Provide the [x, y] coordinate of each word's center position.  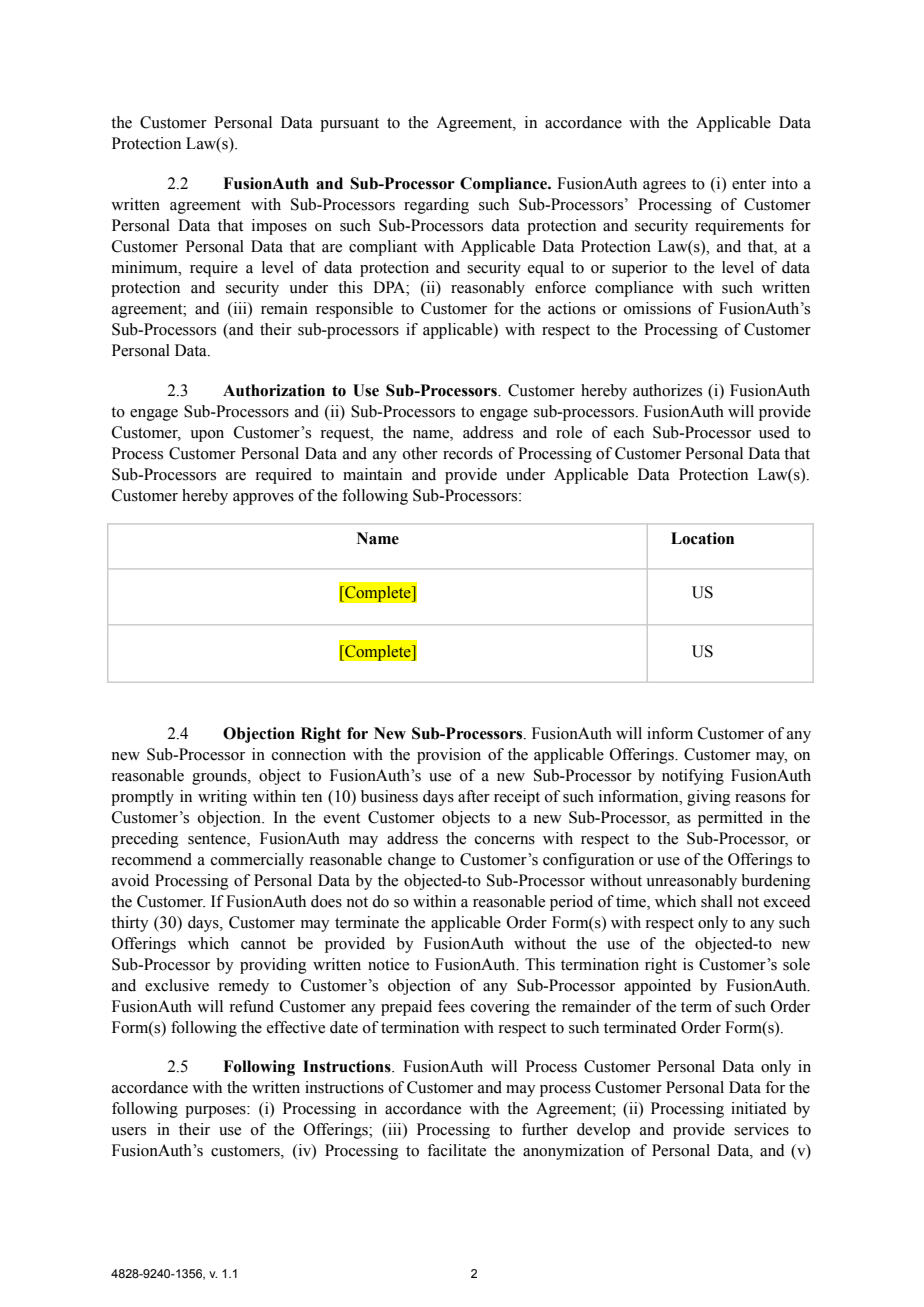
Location [702, 538]
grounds [220, 777]
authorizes [667, 390]
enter [749, 184]
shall [717, 901]
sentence [218, 840]
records [468, 453]
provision [449, 756]
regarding [436, 206]
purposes [216, 1112]
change [412, 861]
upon [207, 436]
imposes [279, 227]
